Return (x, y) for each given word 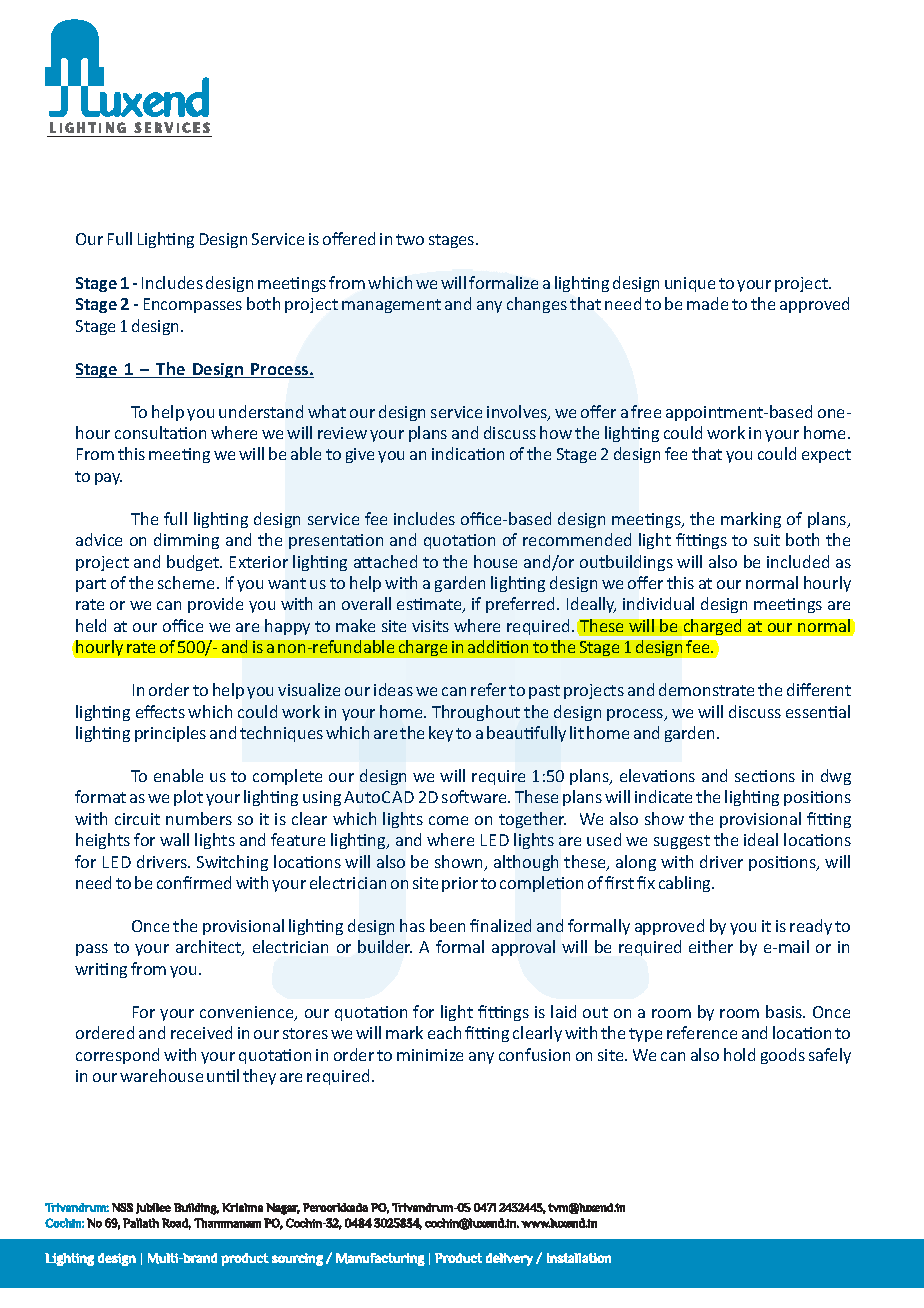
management (391, 306)
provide (215, 605)
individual (658, 603)
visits (430, 626)
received (201, 1032)
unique (690, 284)
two (410, 239)
